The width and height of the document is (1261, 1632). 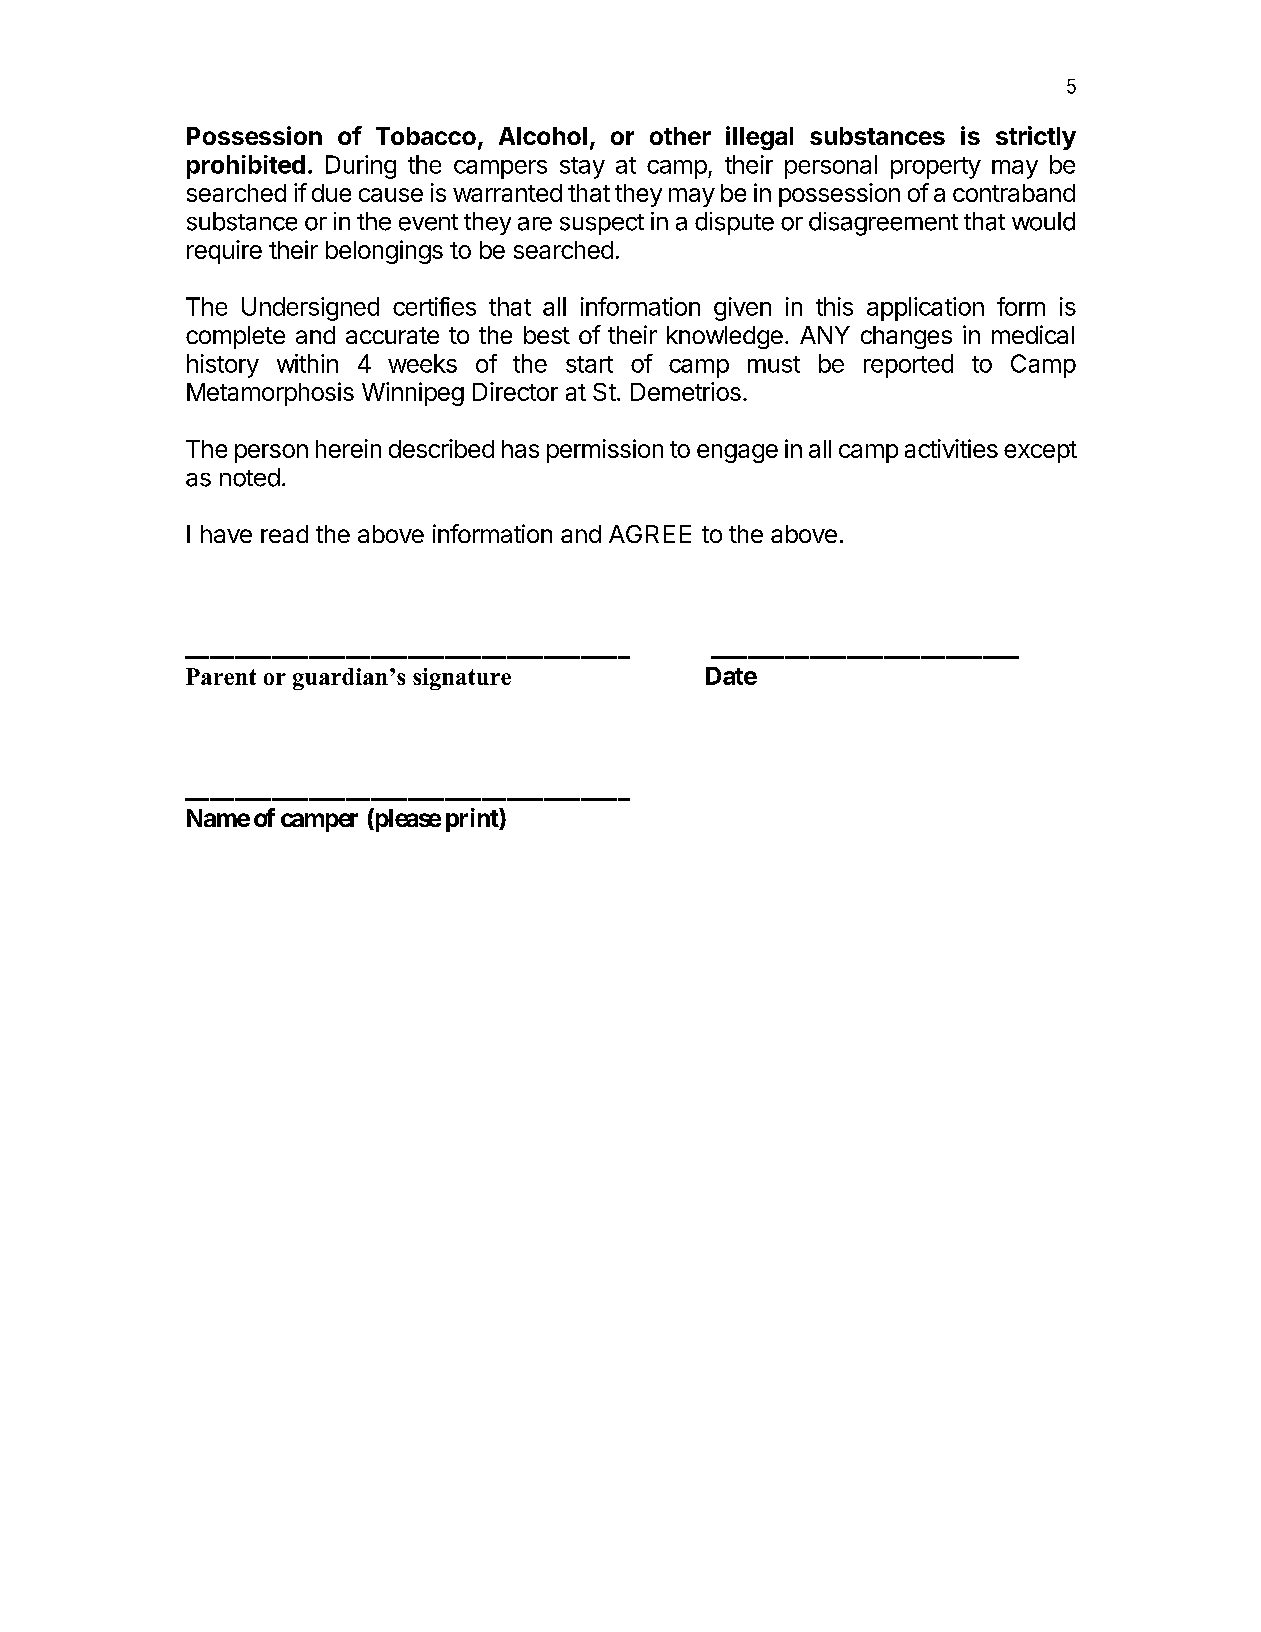 I want to click on stay, so click(x=582, y=168).
